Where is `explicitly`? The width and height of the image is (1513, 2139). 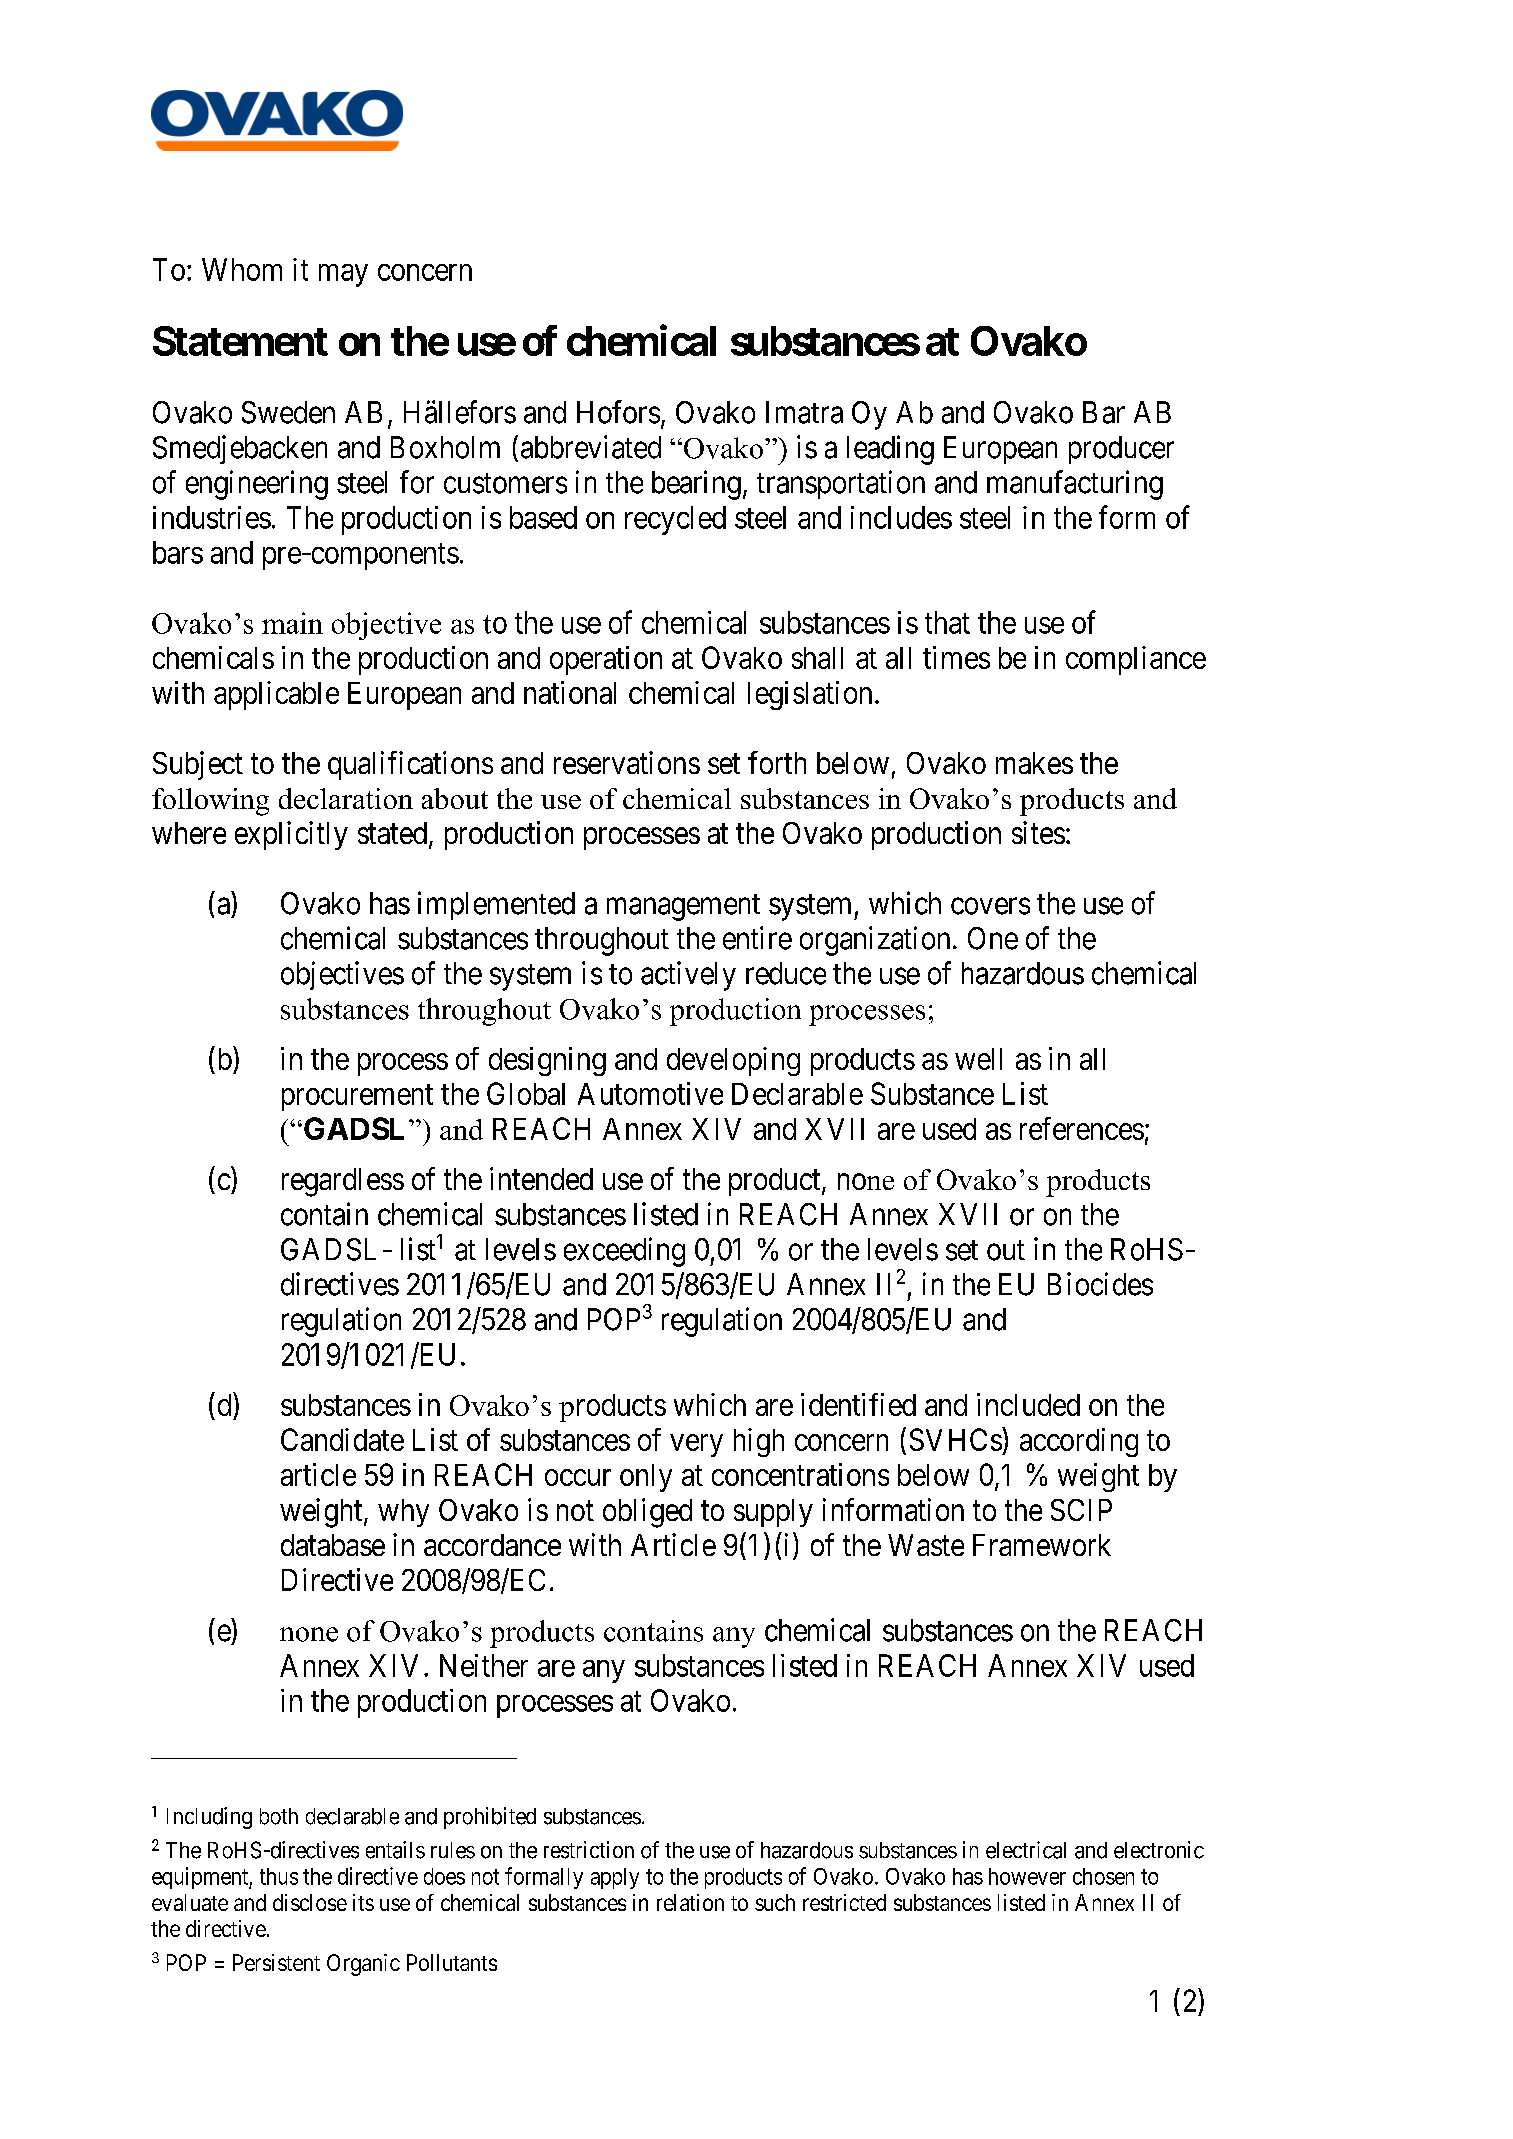 explicitly is located at coordinates (291, 835).
